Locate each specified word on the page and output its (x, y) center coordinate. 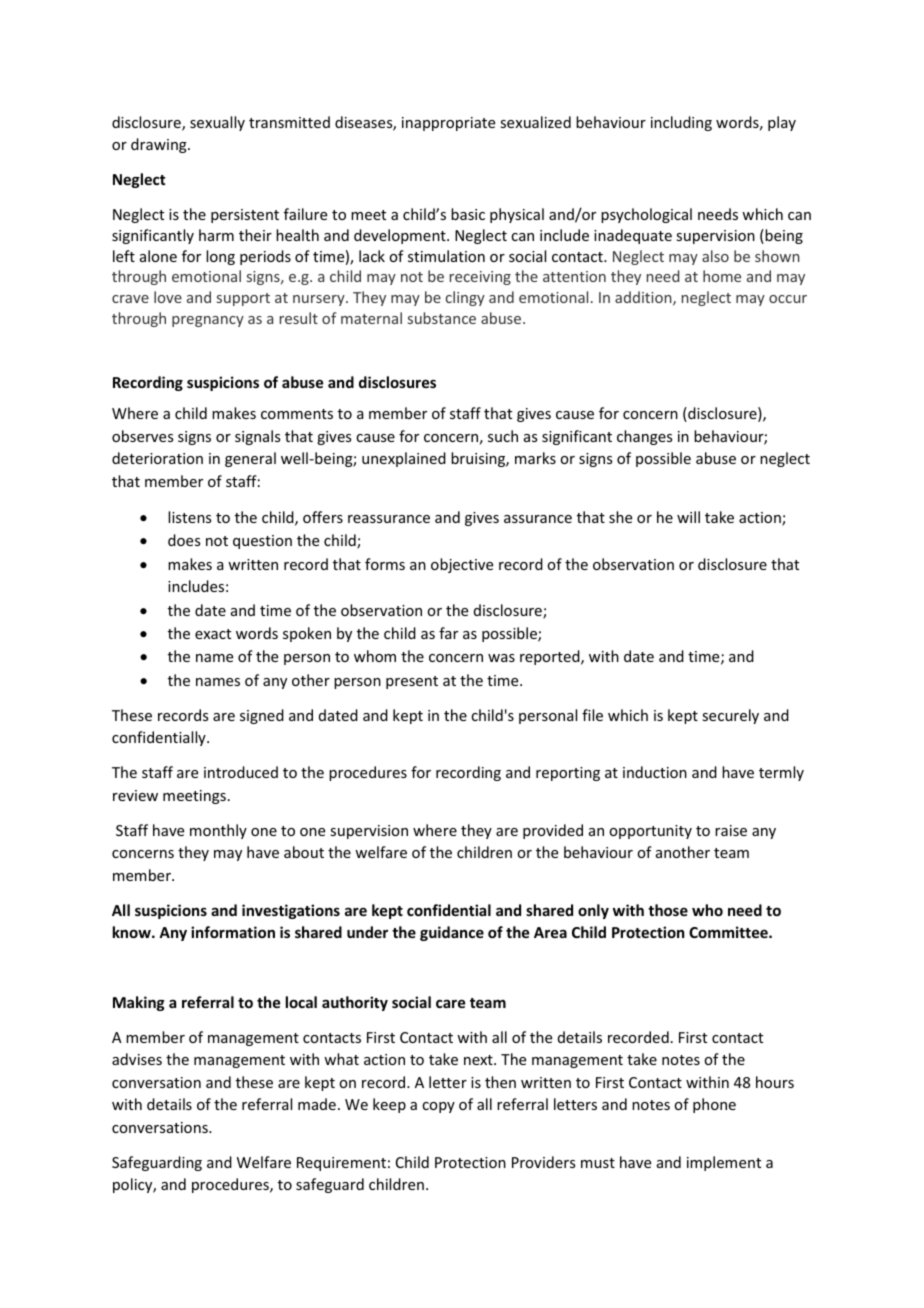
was (501, 658)
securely (730, 716)
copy (438, 1107)
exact (213, 634)
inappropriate (448, 124)
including (681, 123)
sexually (217, 123)
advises (137, 1059)
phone (714, 1105)
